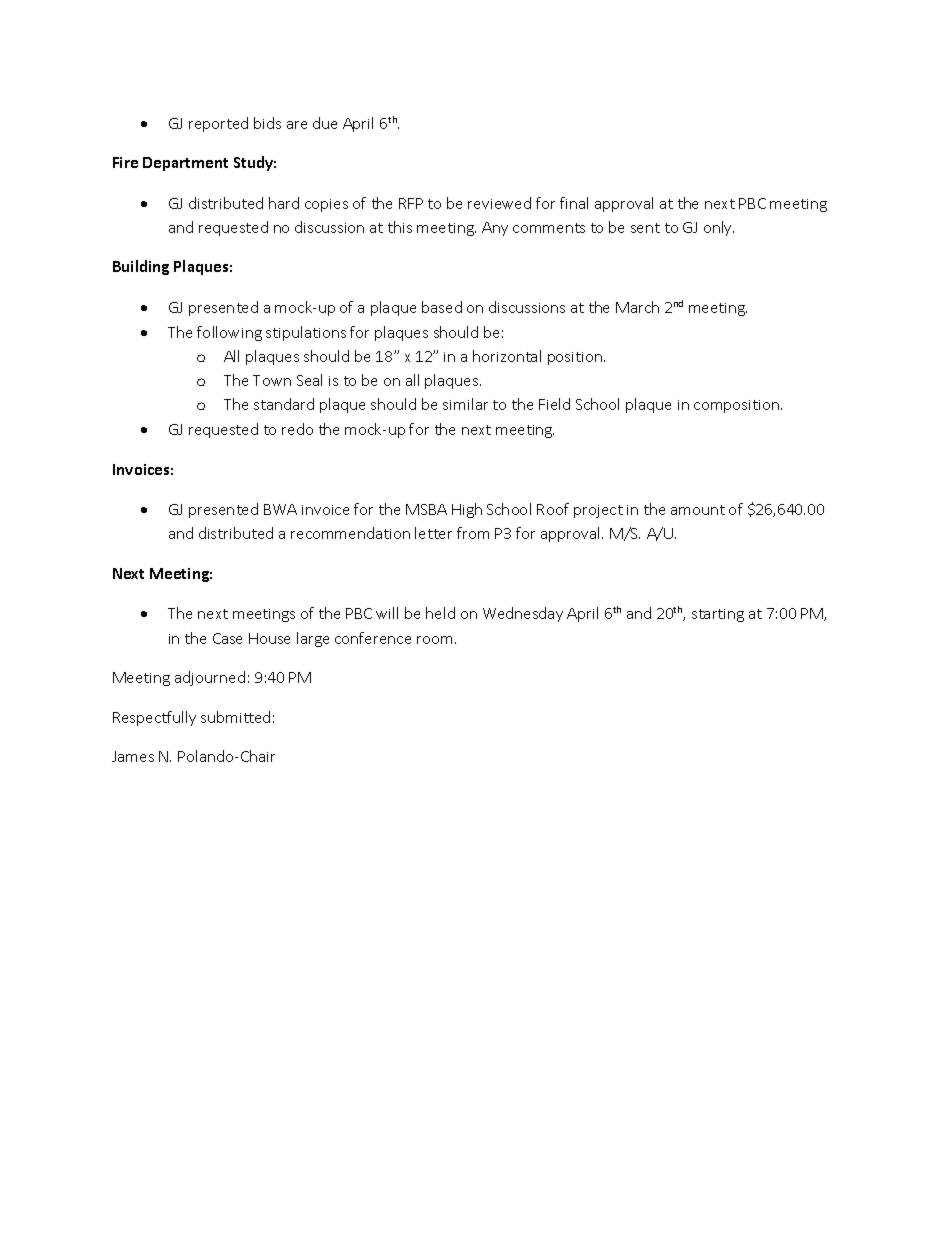  What do you see at coordinates (229, 333) in the page?
I see `following` at bounding box center [229, 333].
